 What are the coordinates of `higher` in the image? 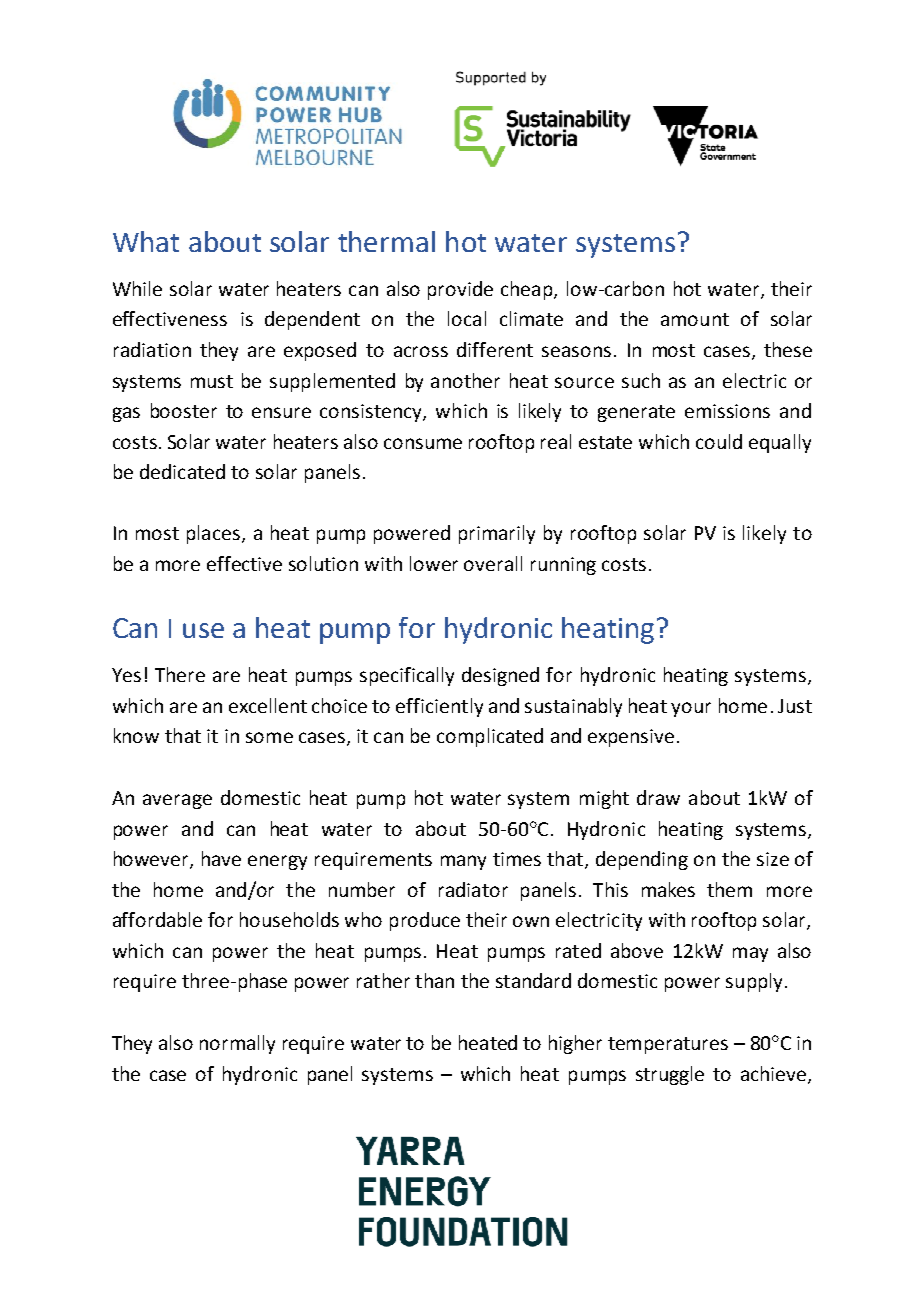 It's located at (575, 1044).
